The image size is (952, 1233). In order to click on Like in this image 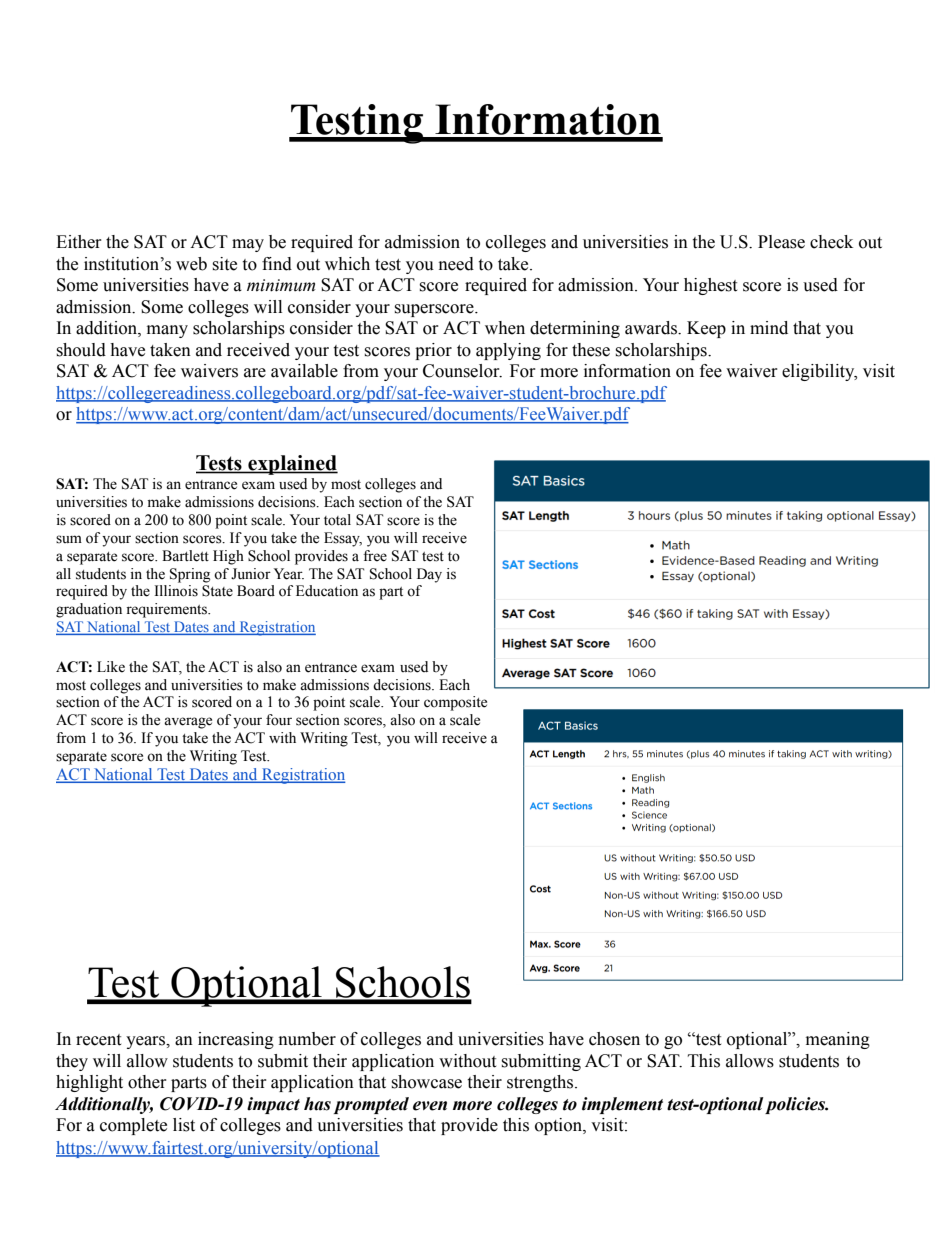, I will do `click(111, 667)`.
